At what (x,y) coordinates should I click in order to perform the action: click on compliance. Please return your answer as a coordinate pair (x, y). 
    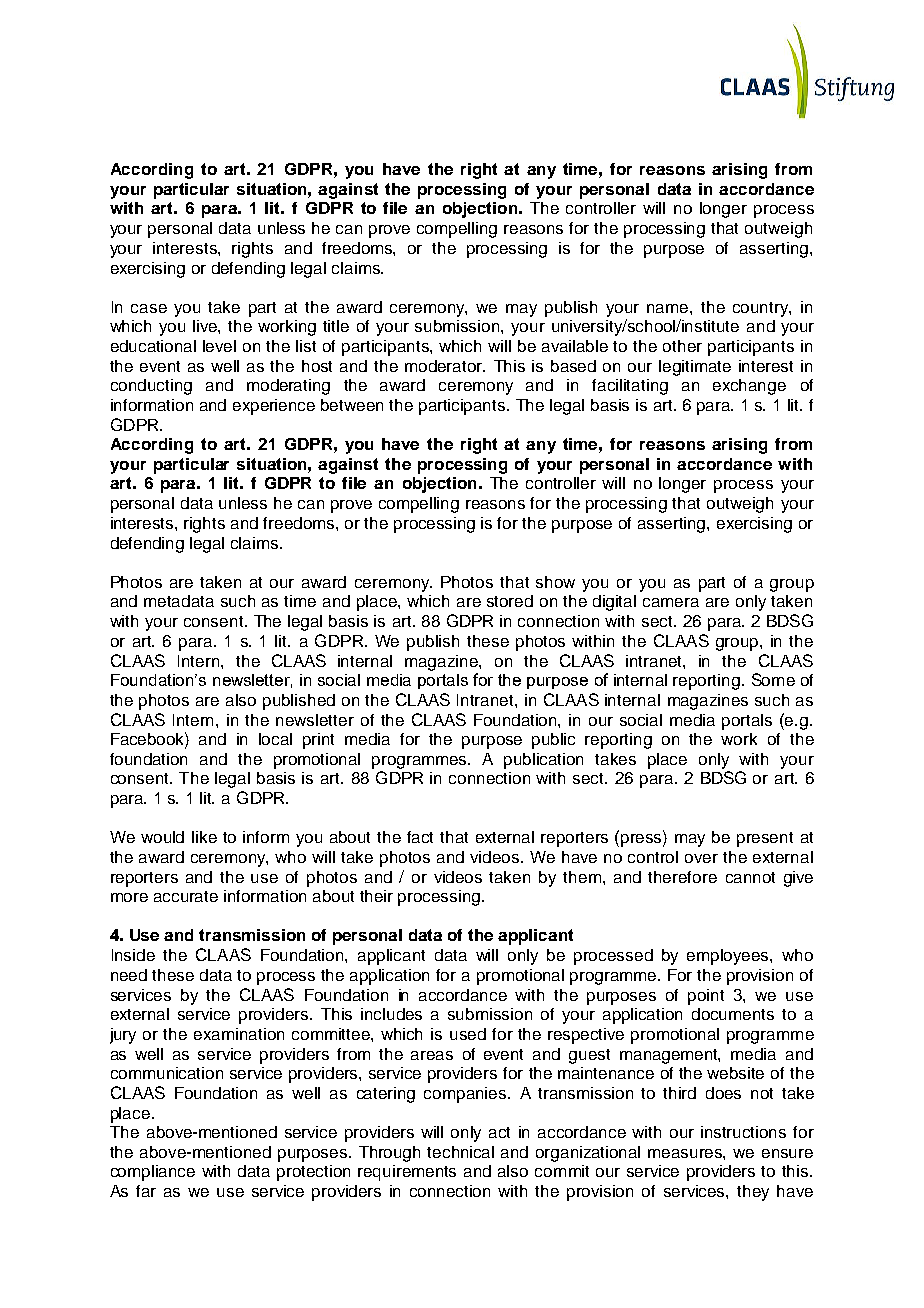
    Looking at the image, I should click on (153, 1173).
